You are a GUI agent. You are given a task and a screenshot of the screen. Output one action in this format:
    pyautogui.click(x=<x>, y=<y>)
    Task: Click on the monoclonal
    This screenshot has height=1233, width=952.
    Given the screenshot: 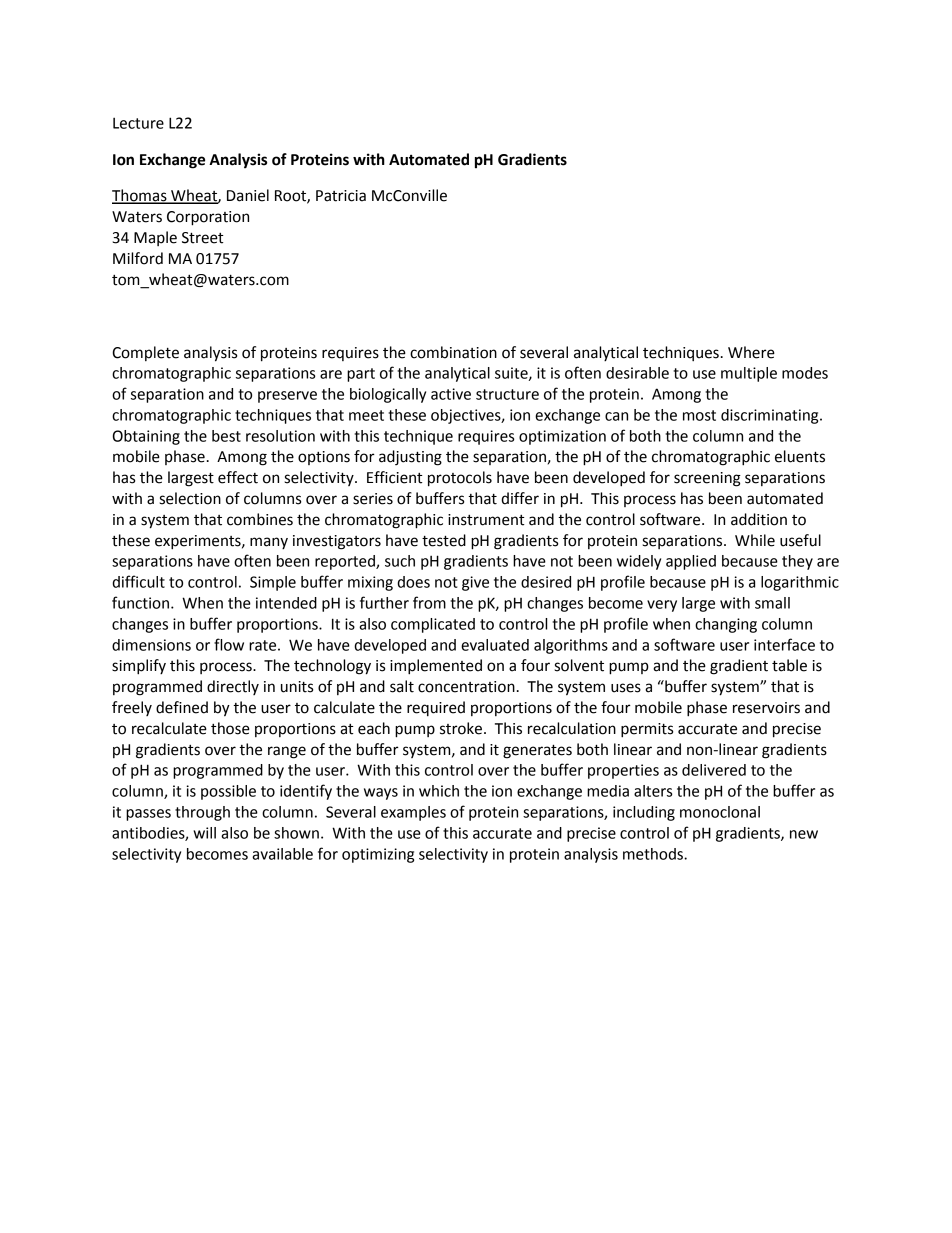 What is the action you would take?
    pyautogui.click(x=720, y=812)
